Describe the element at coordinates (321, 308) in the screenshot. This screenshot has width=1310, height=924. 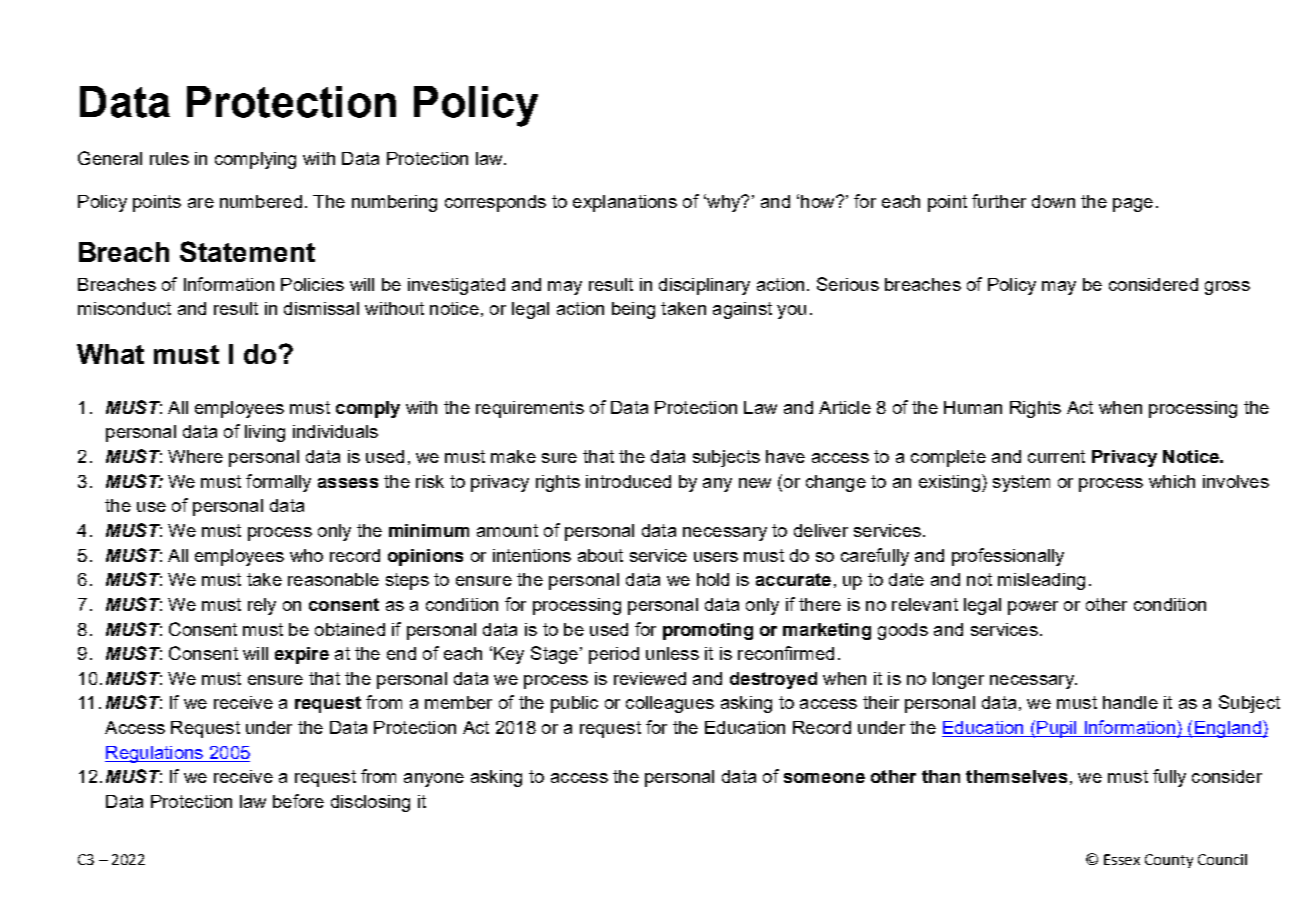
I see `dismissal` at that location.
